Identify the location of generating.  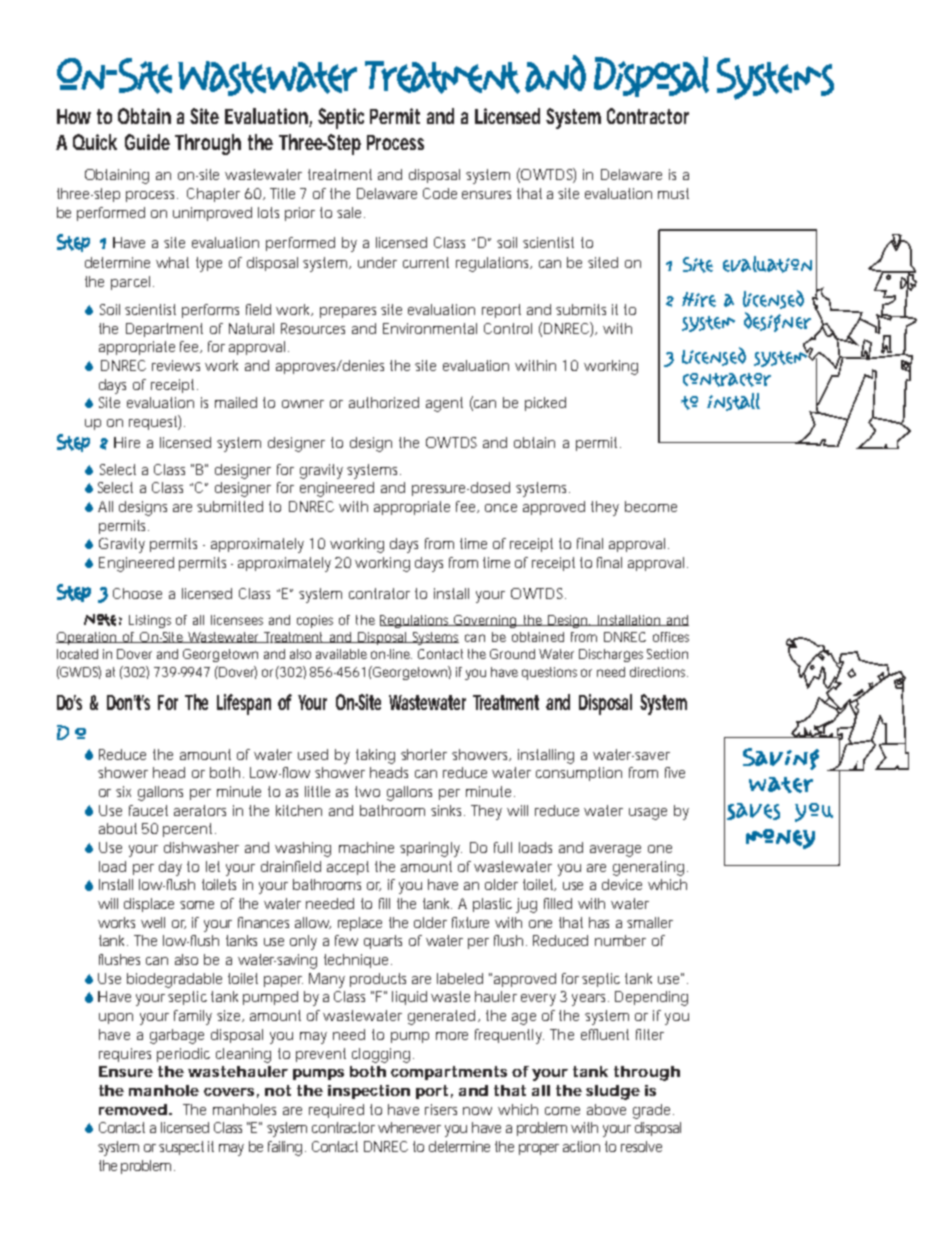
(650, 868).
